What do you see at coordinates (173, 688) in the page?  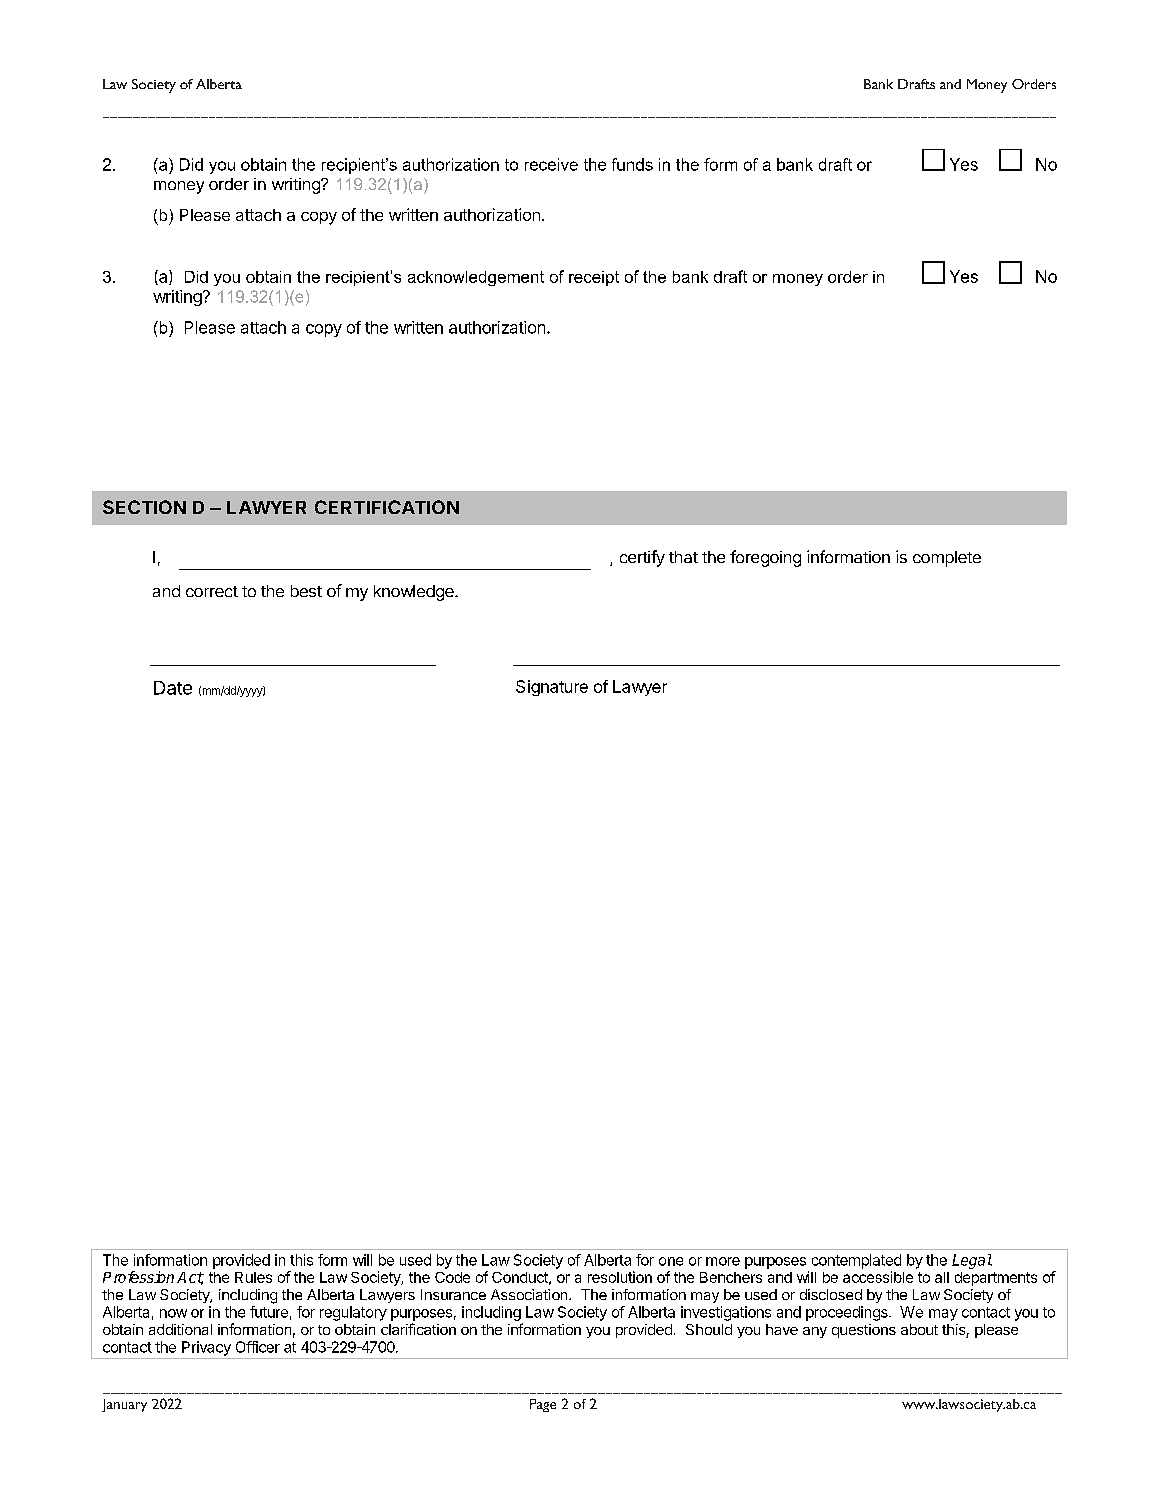 I see `Date` at bounding box center [173, 688].
